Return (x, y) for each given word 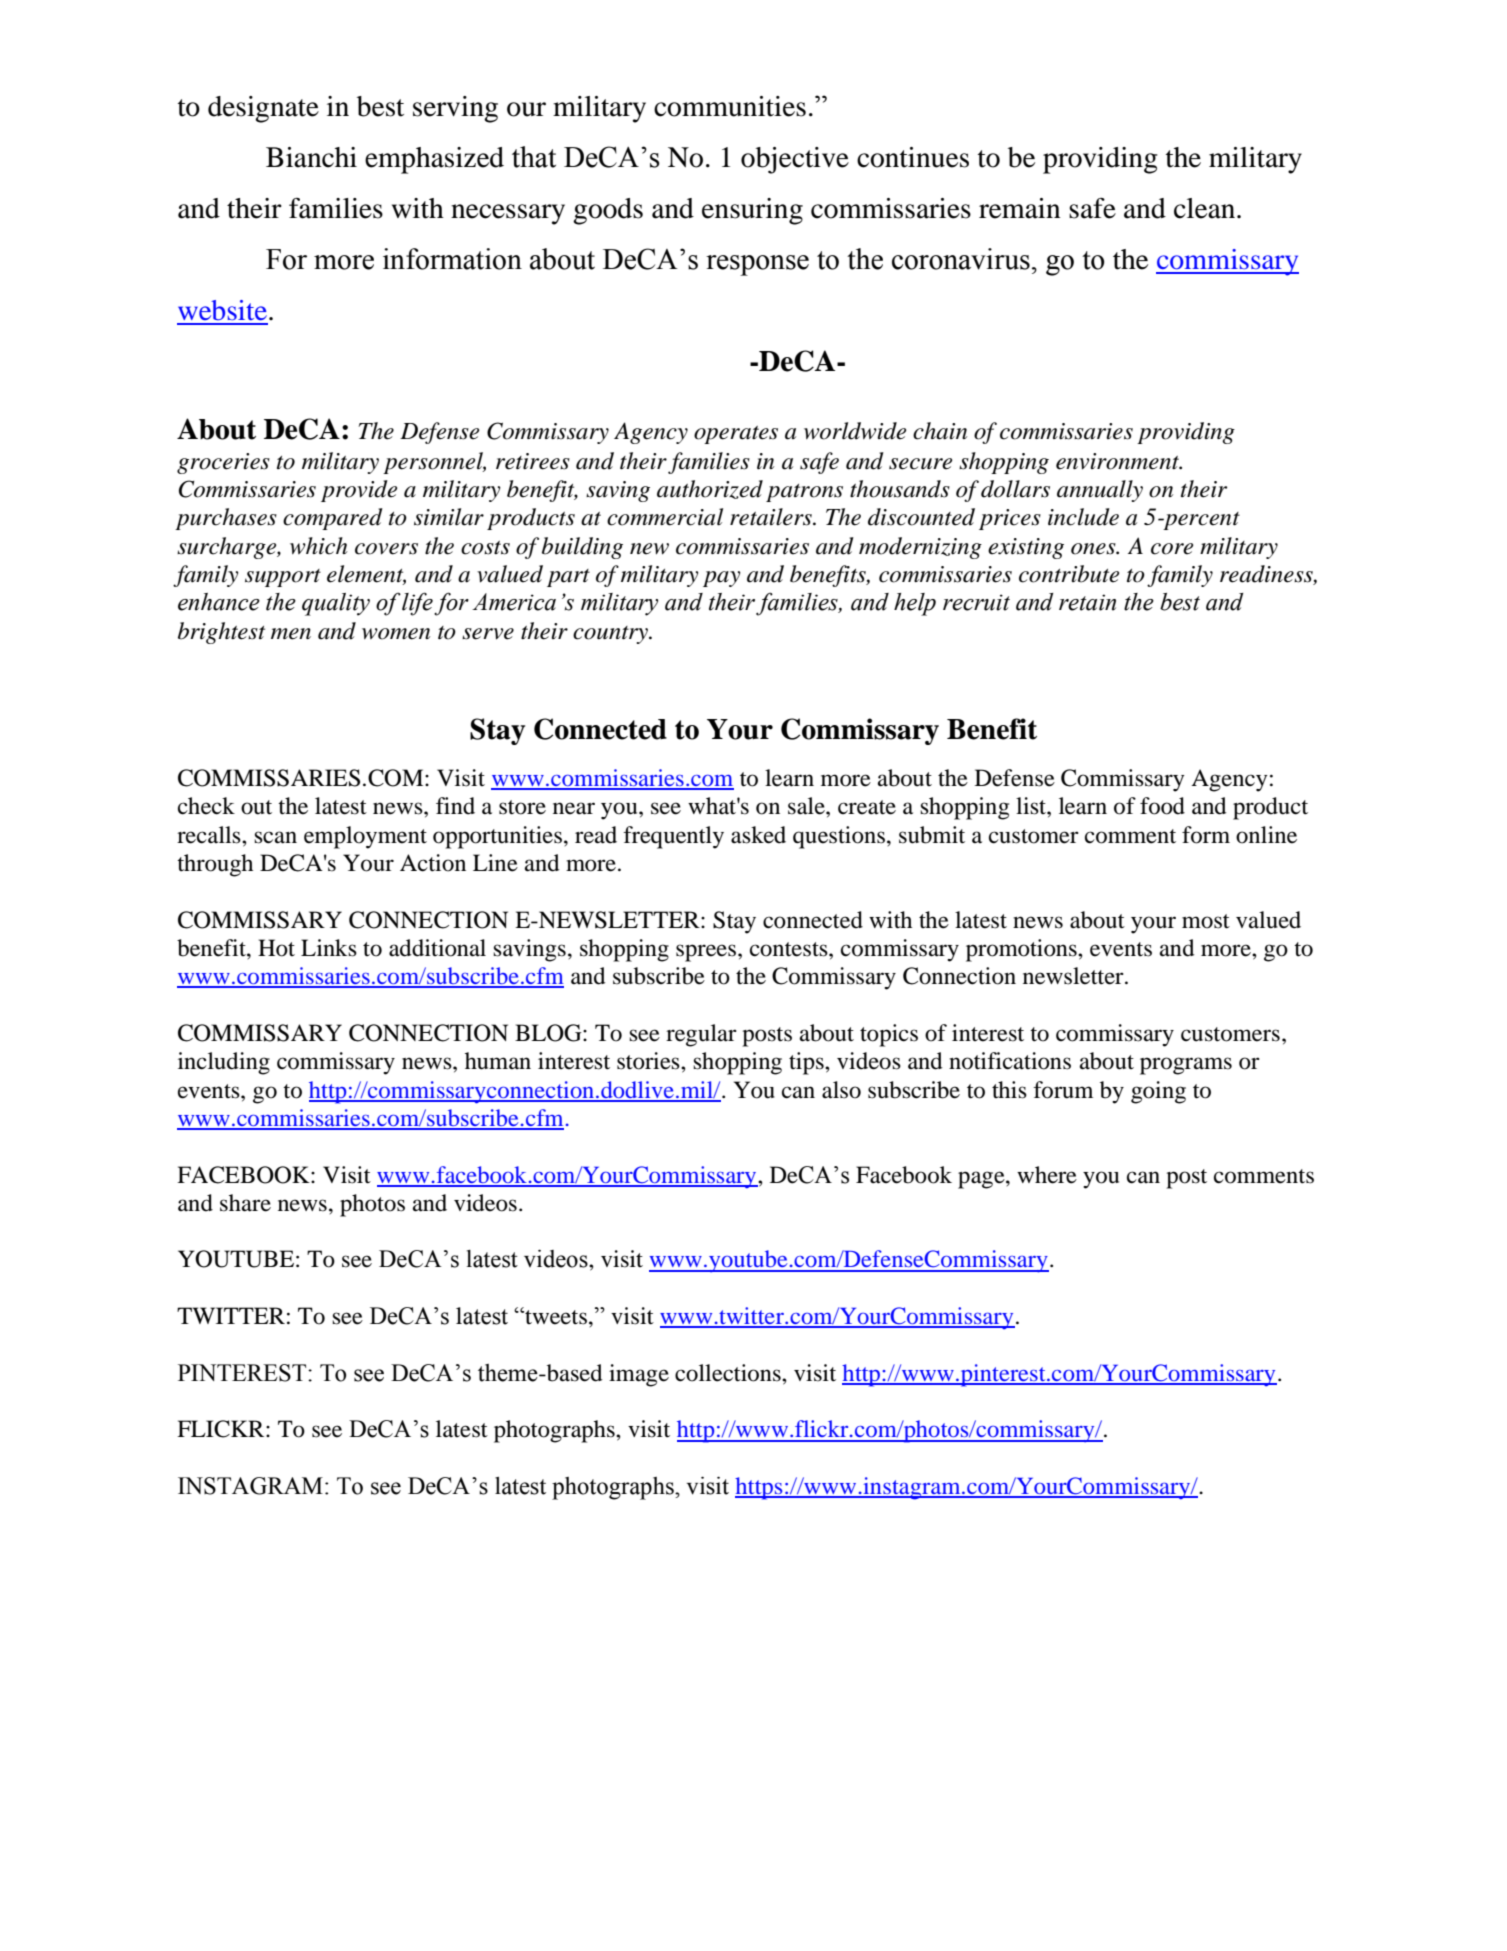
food (1162, 806)
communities (730, 106)
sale (807, 806)
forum (1063, 1090)
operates (736, 435)
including (224, 1063)
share (245, 1203)
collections (729, 1373)
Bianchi (311, 157)
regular (701, 1035)
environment (1119, 461)
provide (359, 491)
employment (365, 837)
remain (1019, 208)
